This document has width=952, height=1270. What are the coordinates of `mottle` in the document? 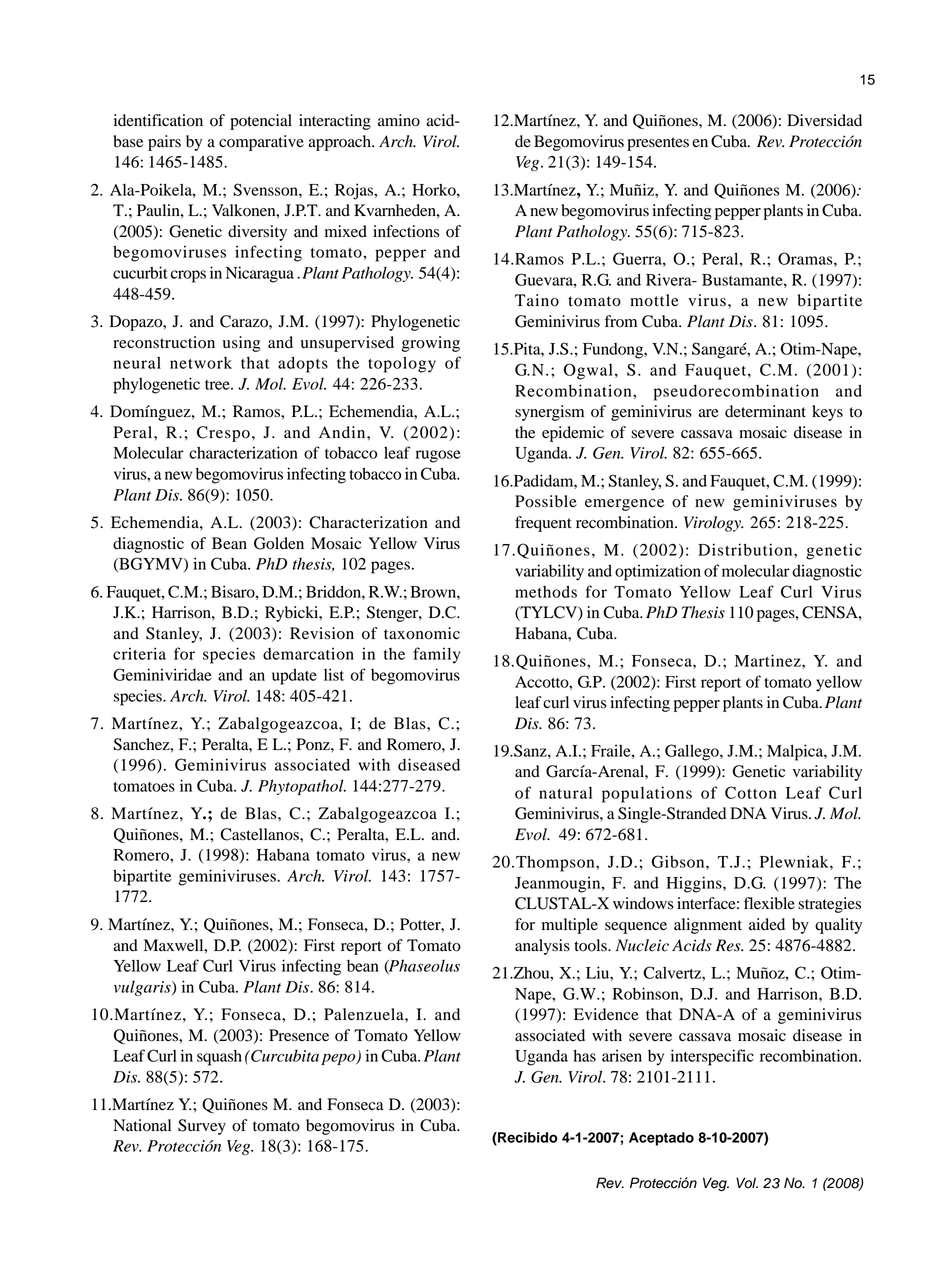 It's located at (654, 300).
